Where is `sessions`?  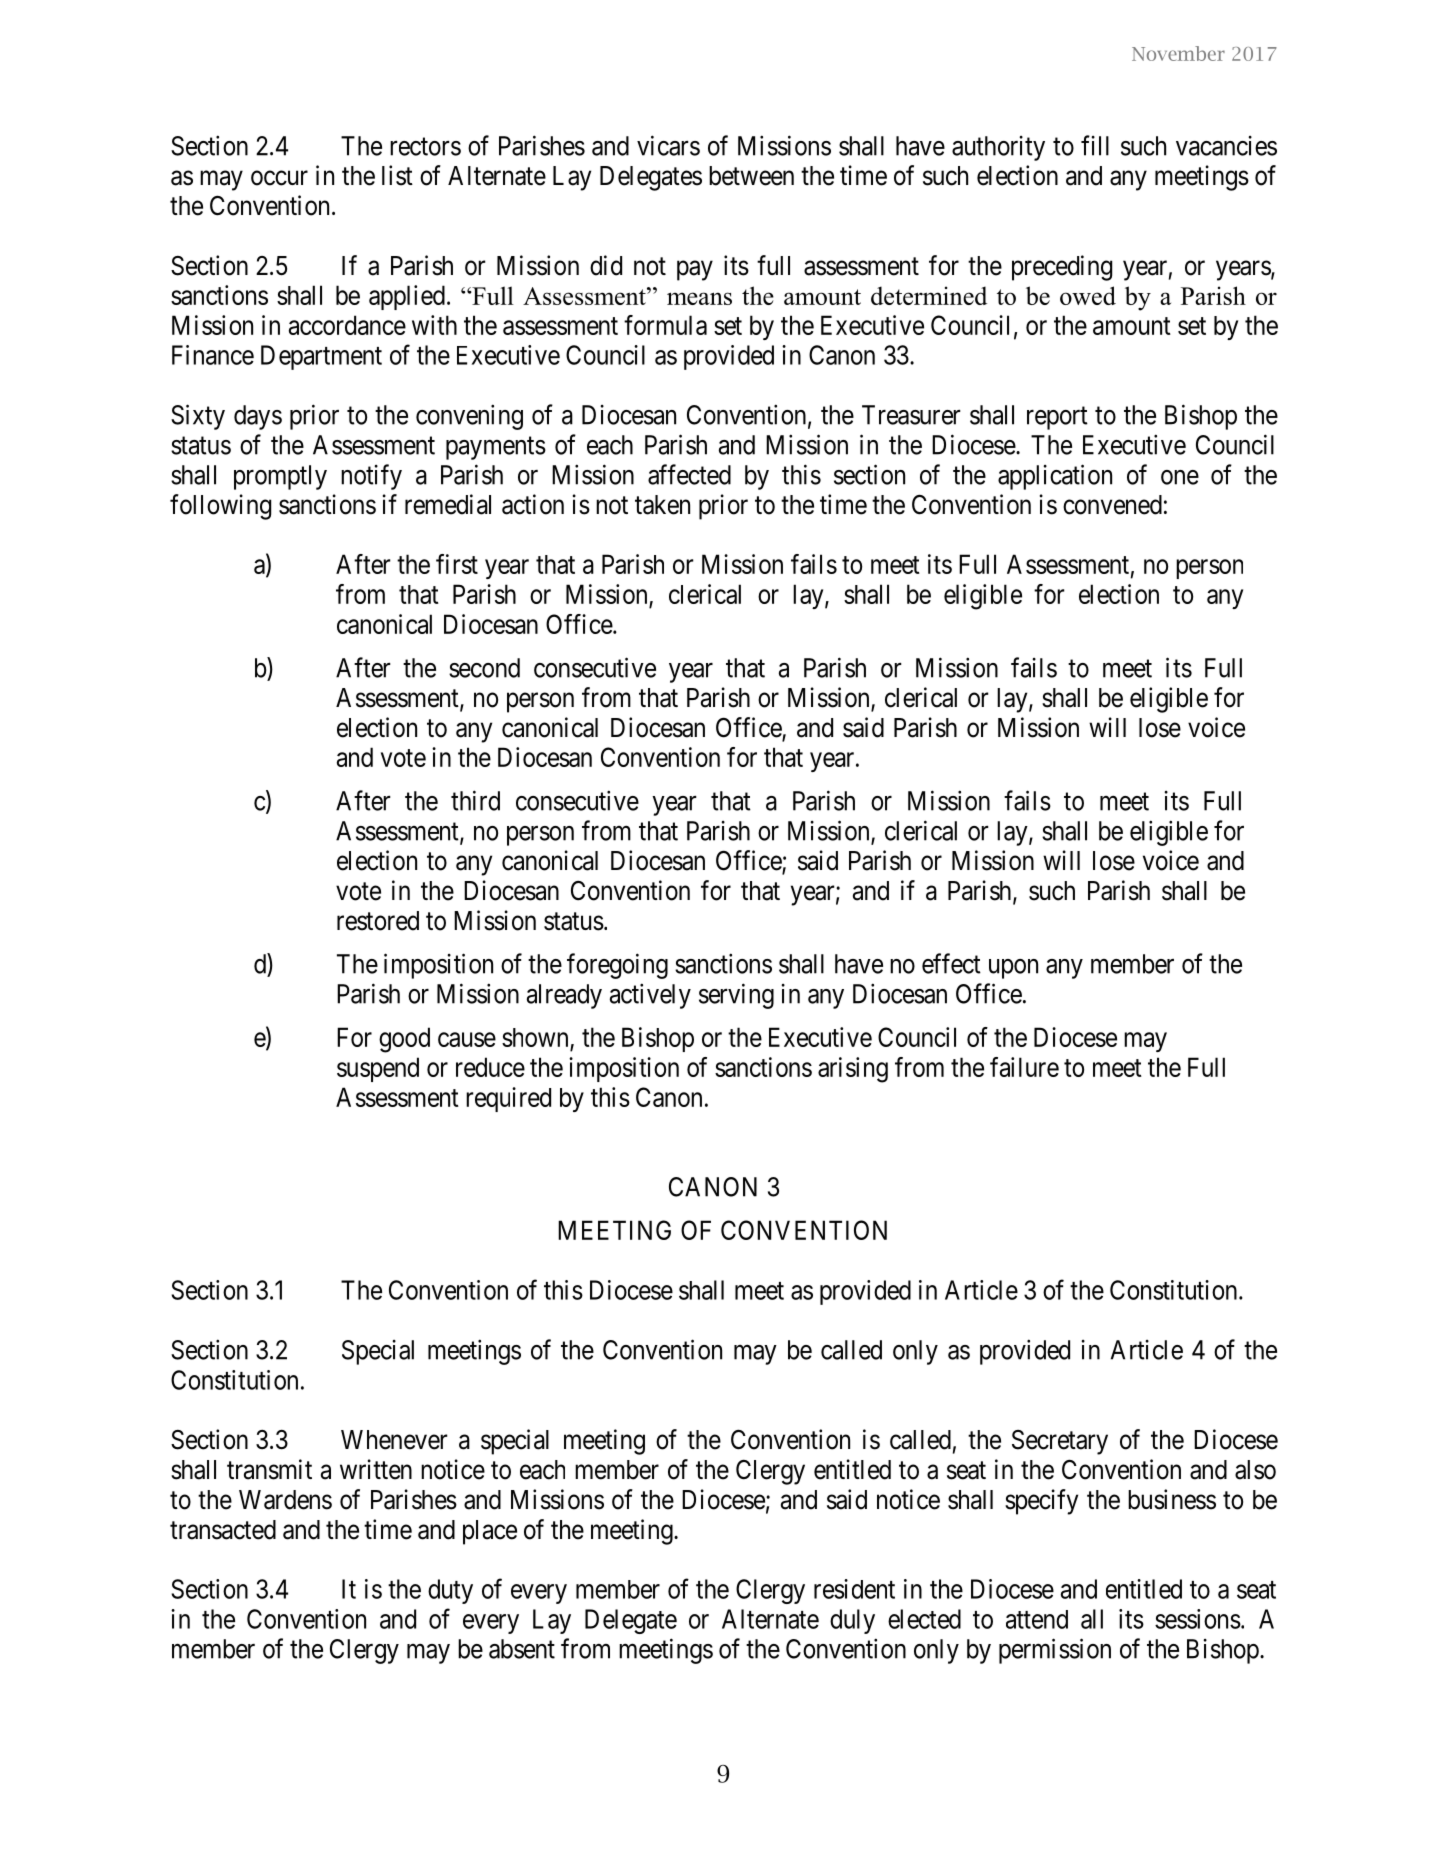
sessions is located at coordinates (1198, 1619).
